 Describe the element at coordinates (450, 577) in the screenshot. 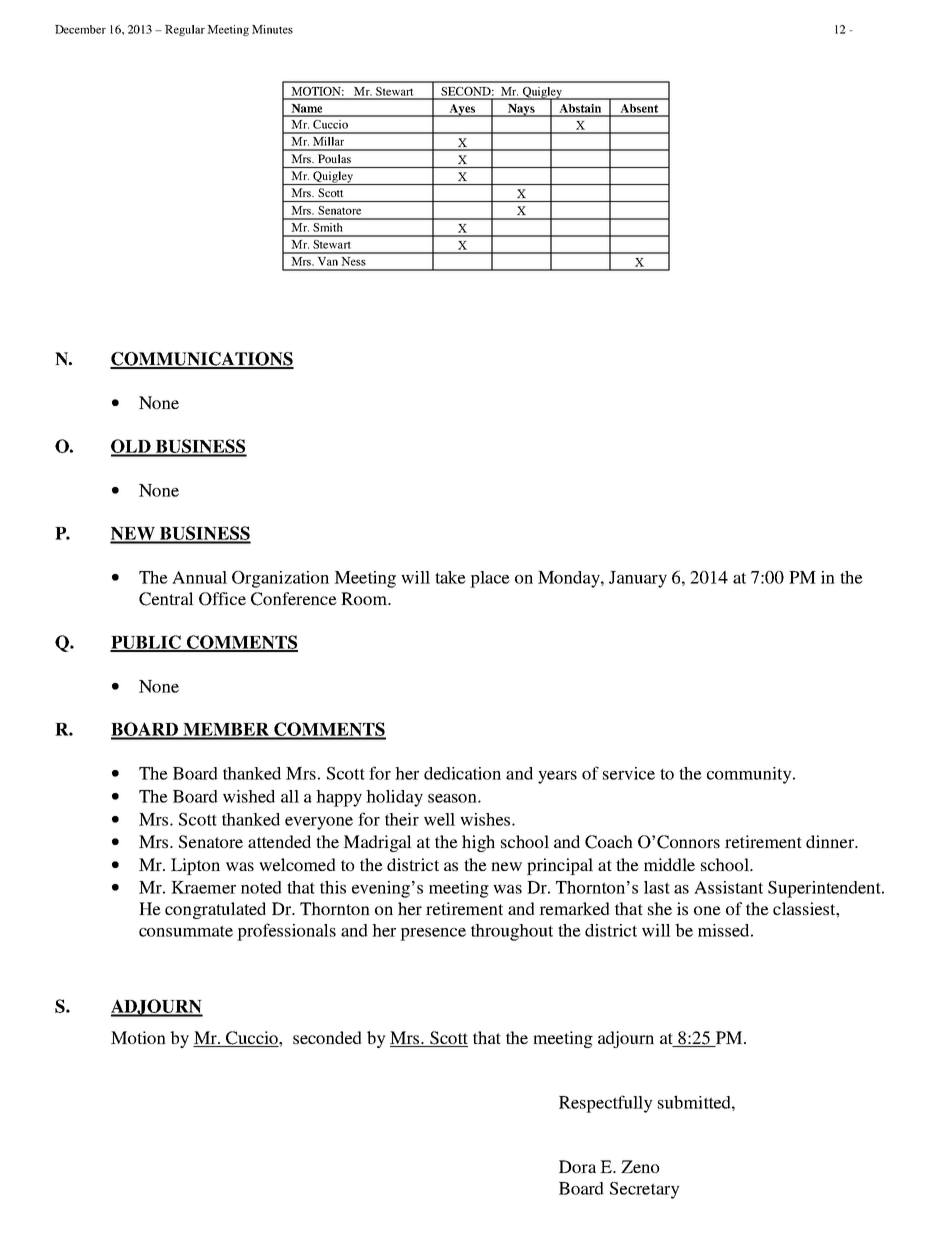

I see `take` at that location.
